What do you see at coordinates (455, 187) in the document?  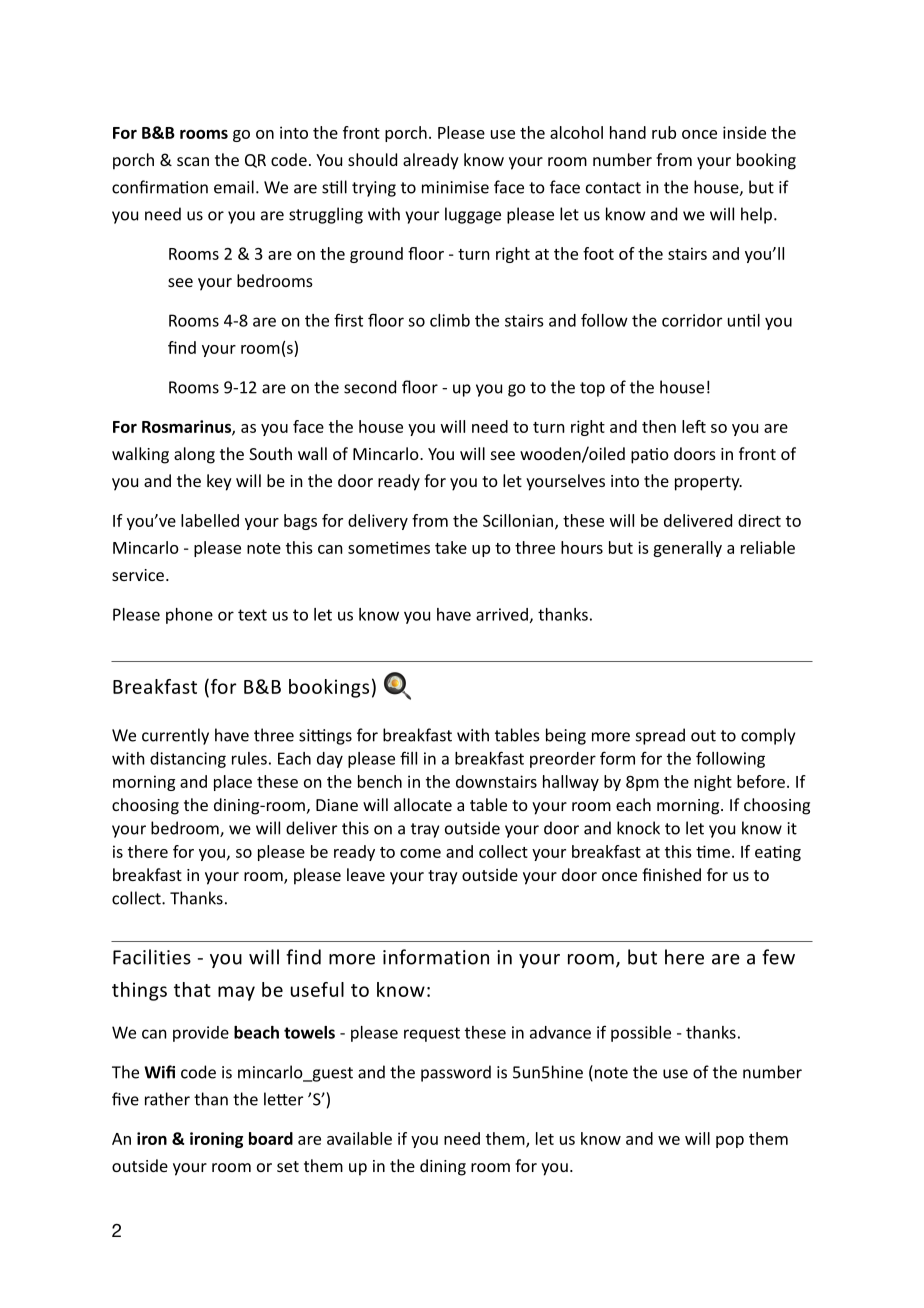 I see `minimise` at bounding box center [455, 187].
